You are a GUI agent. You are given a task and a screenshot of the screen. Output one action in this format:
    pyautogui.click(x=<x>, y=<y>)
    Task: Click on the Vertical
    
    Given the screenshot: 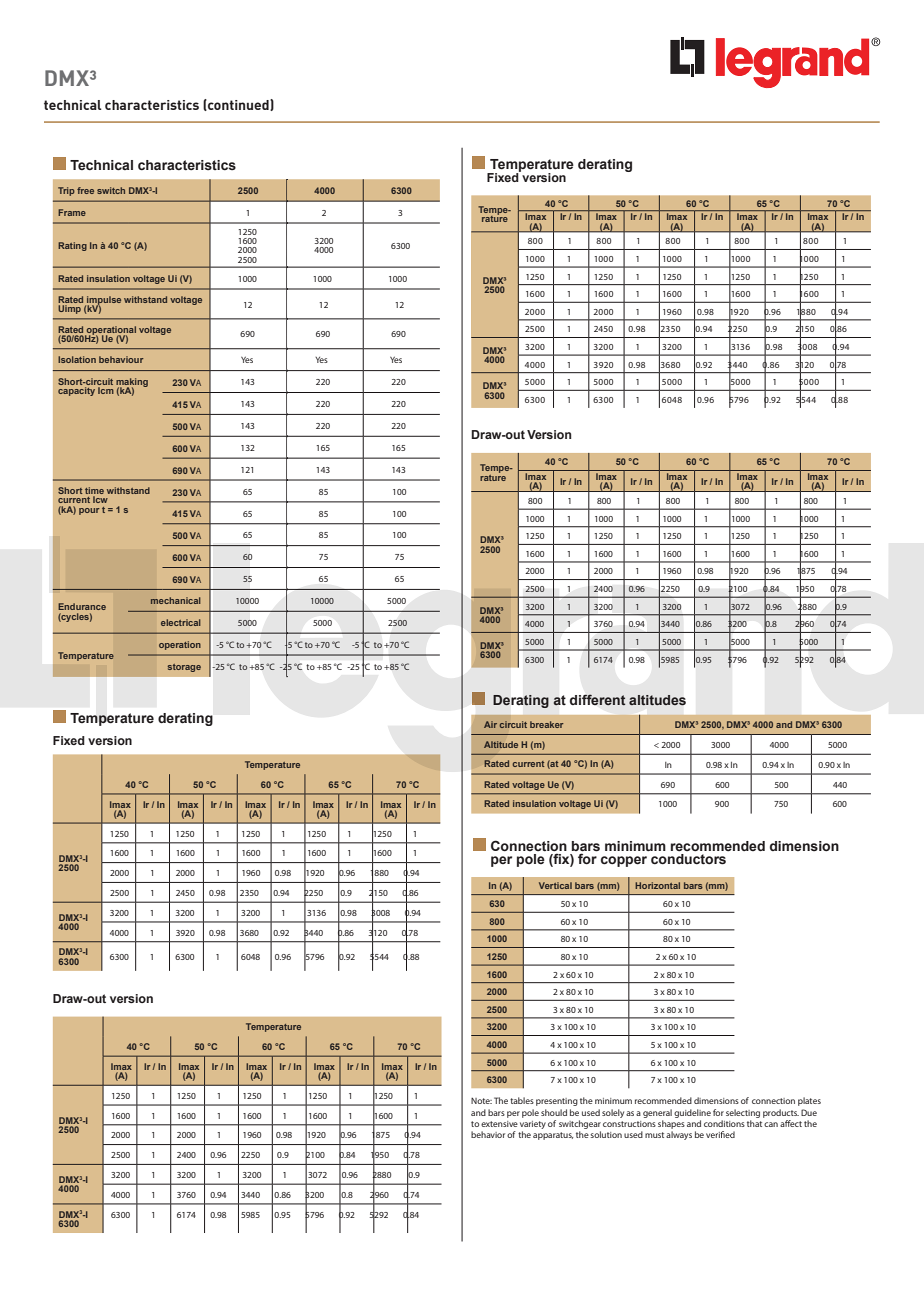 What is the action you would take?
    pyautogui.click(x=555, y=885)
